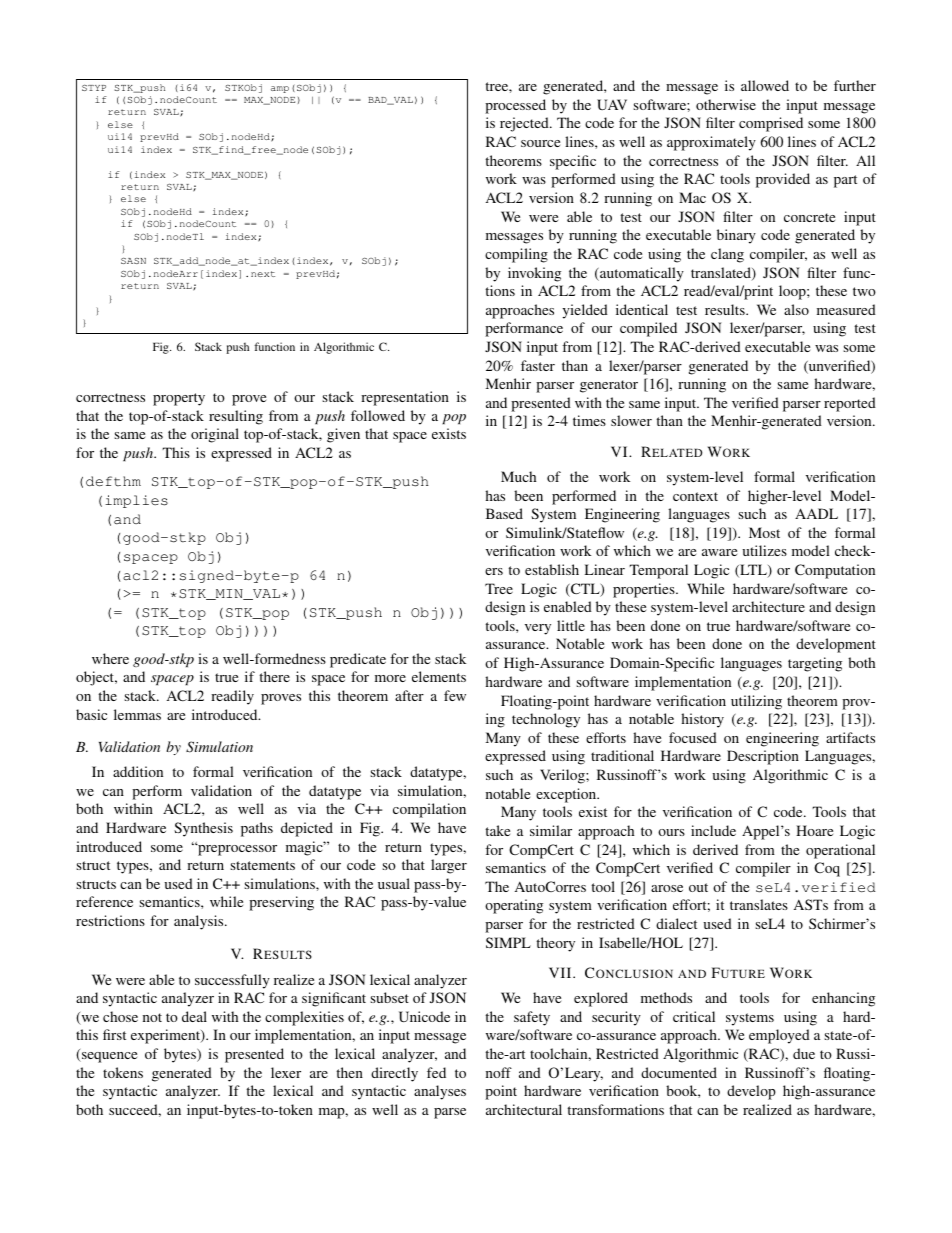 This document has width=952, height=1233. I want to click on sequence, so click(108, 1057).
